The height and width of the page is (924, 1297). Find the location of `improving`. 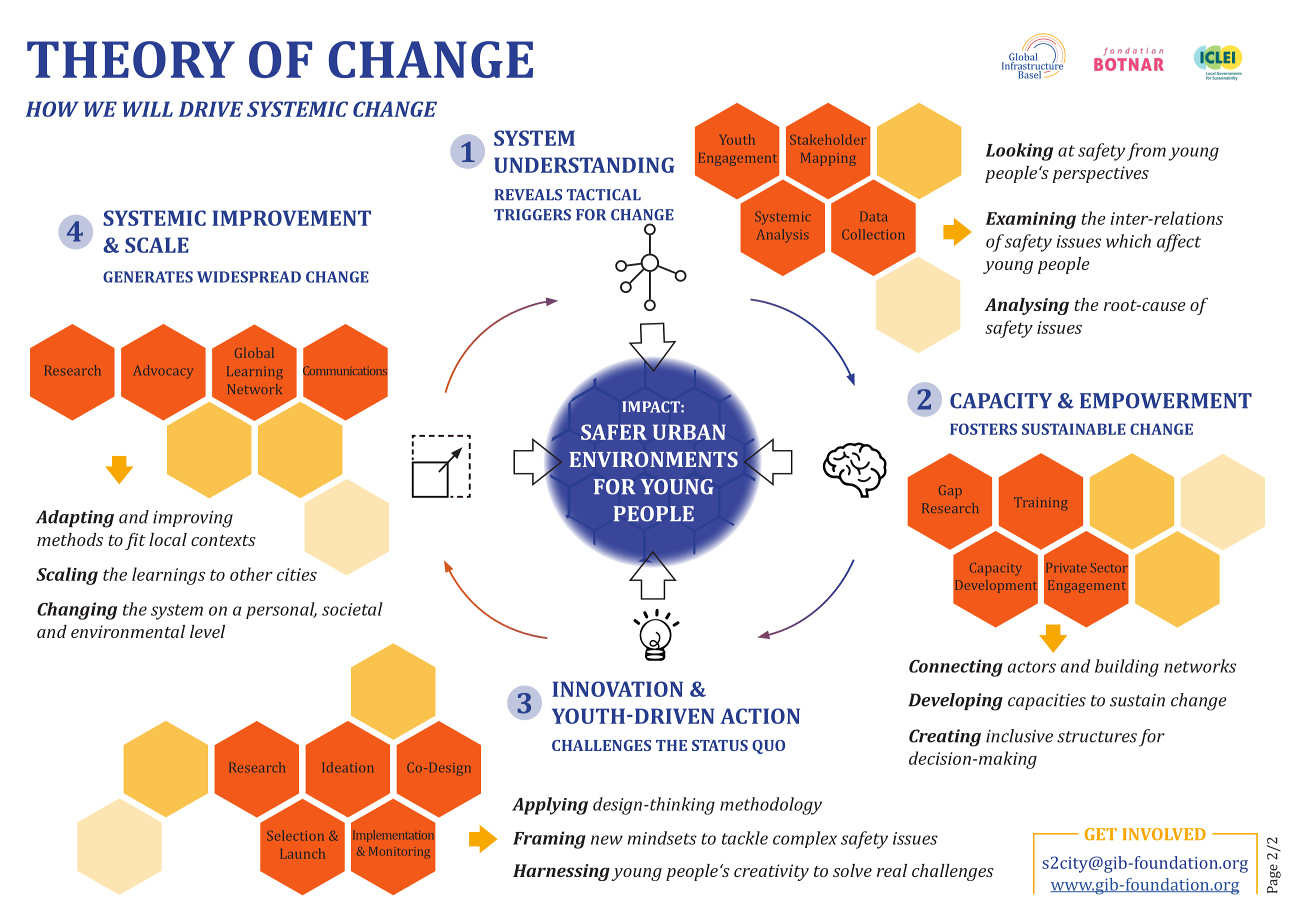

improving is located at coordinates (193, 519).
